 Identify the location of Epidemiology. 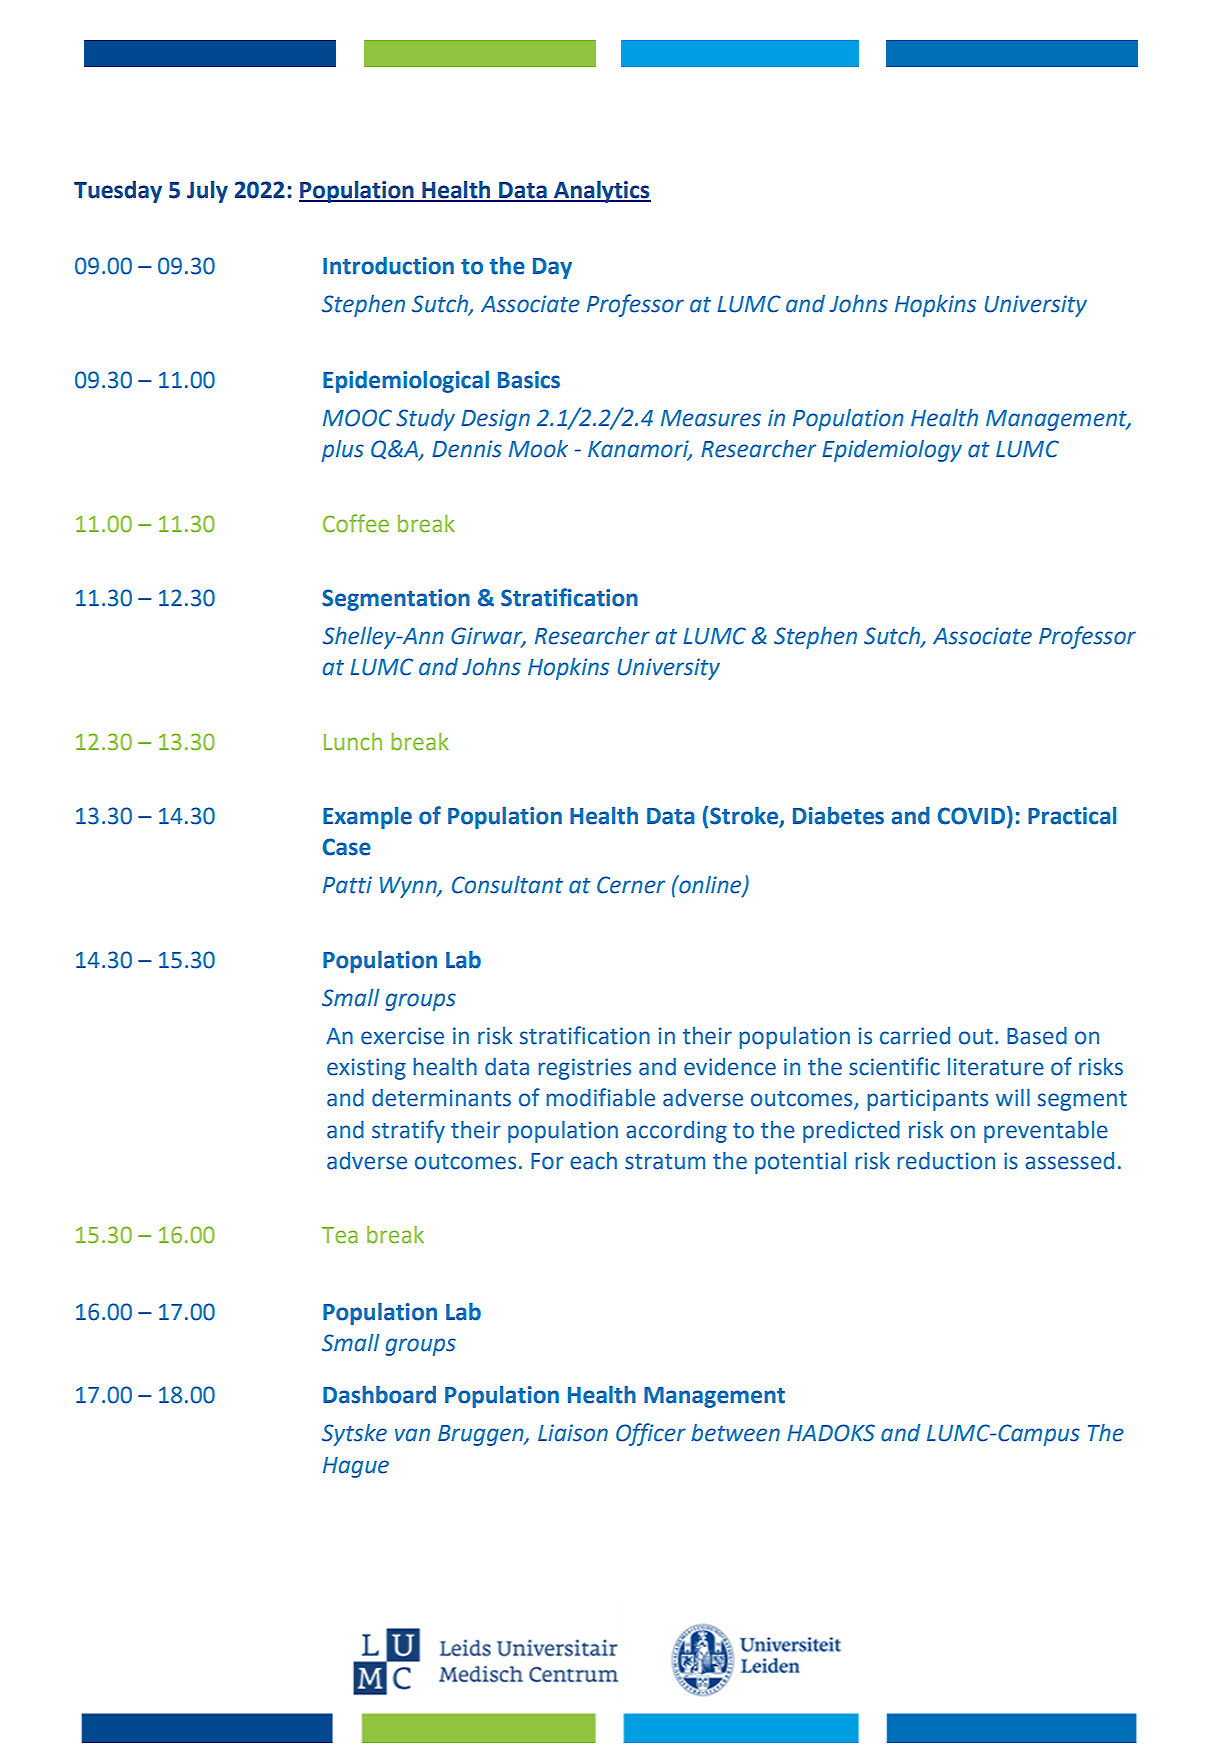
(892, 451).
